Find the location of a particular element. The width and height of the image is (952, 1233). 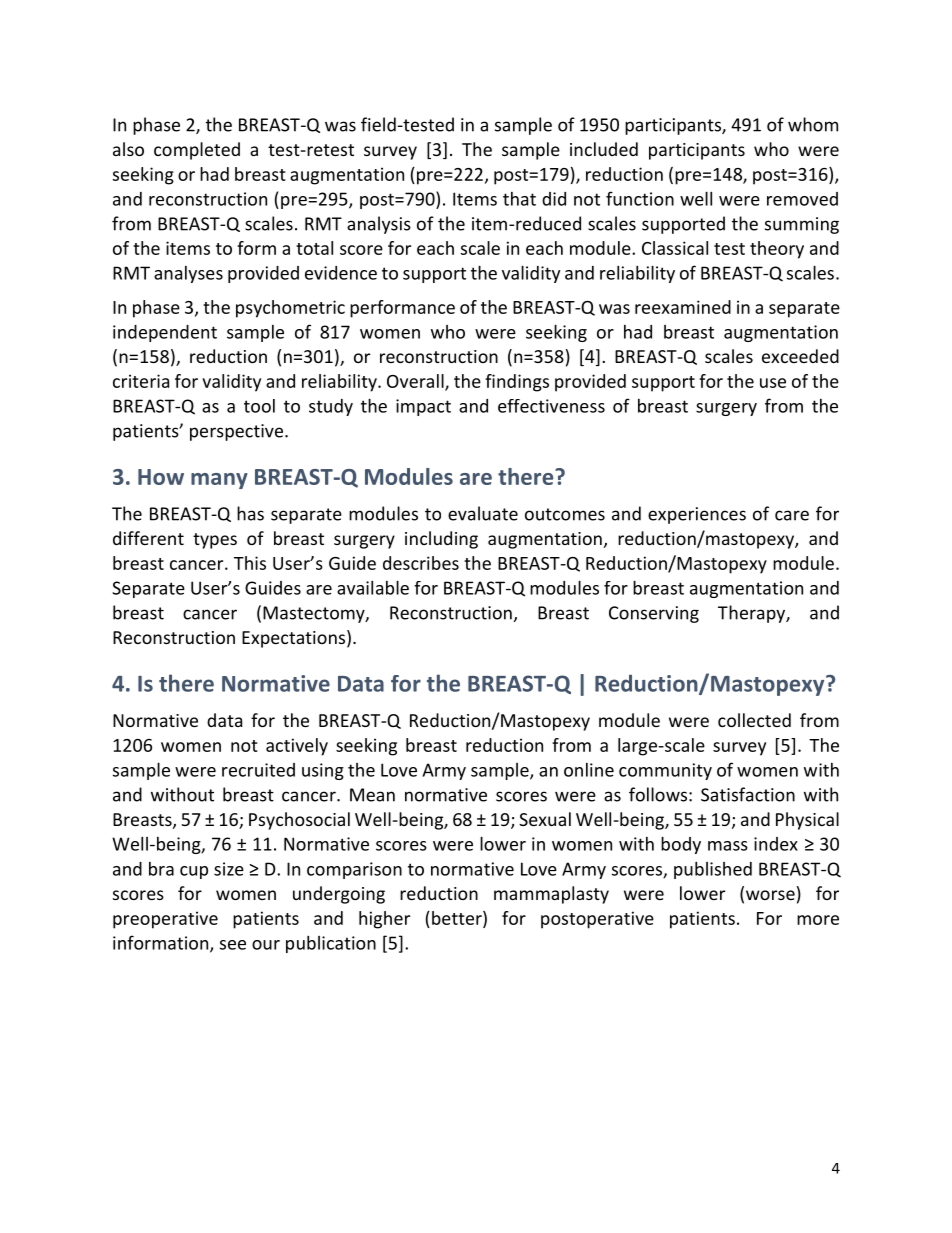

online is located at coordinates (589, 770).
